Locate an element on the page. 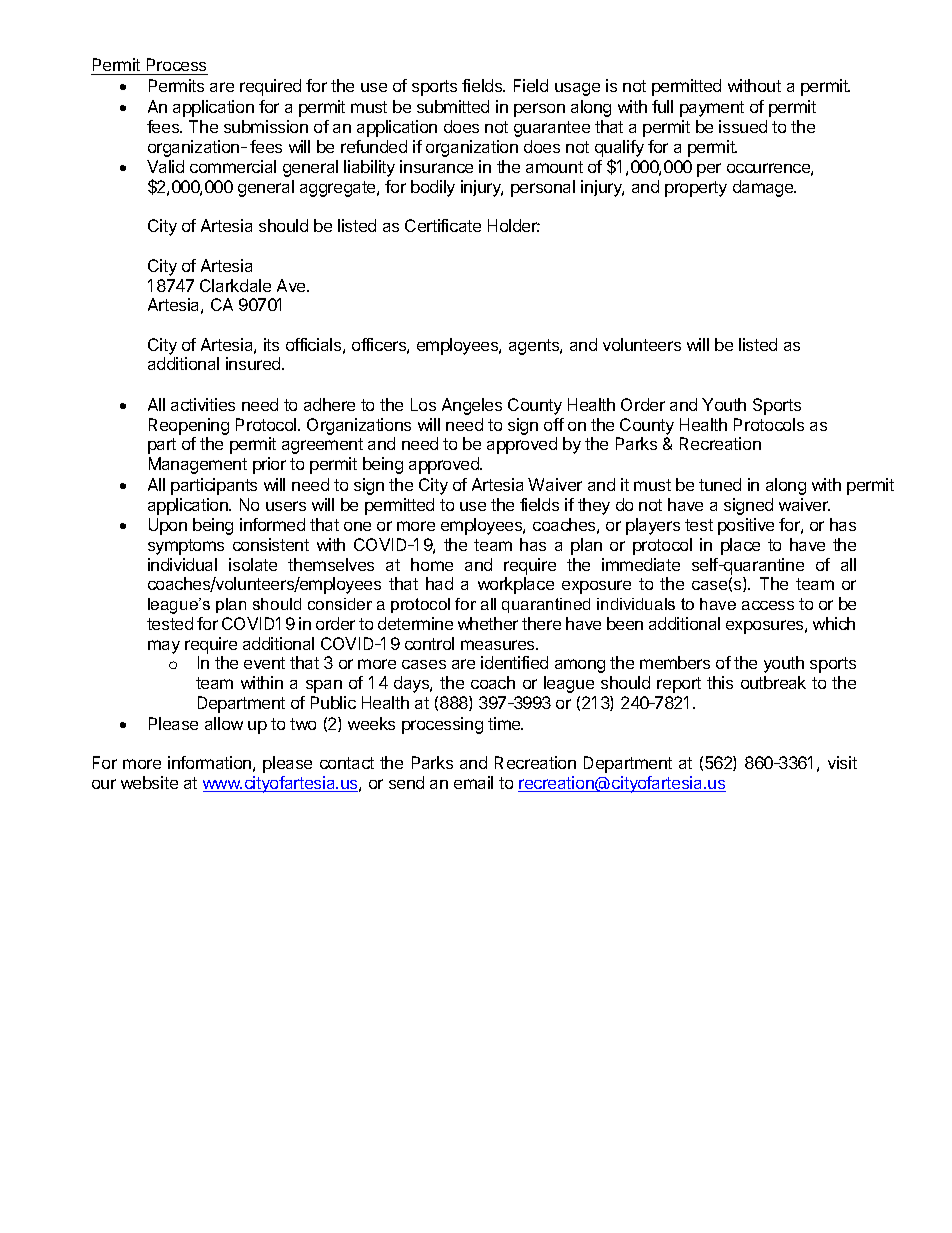  access is located at coordinates (768, 605).
